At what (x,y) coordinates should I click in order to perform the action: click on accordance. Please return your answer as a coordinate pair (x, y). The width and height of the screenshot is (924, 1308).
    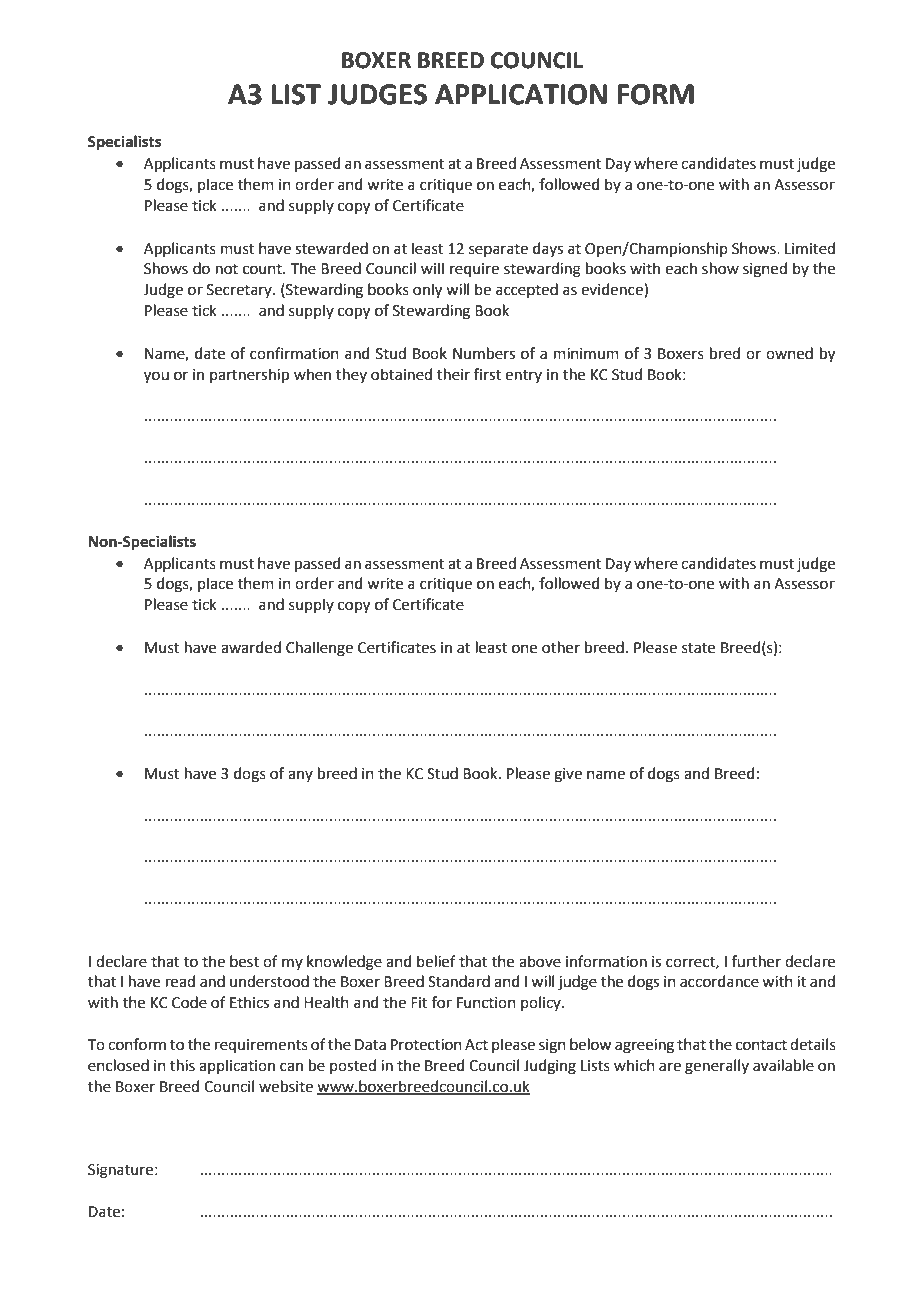
    Looking at the image, I should click on (719, 981).
